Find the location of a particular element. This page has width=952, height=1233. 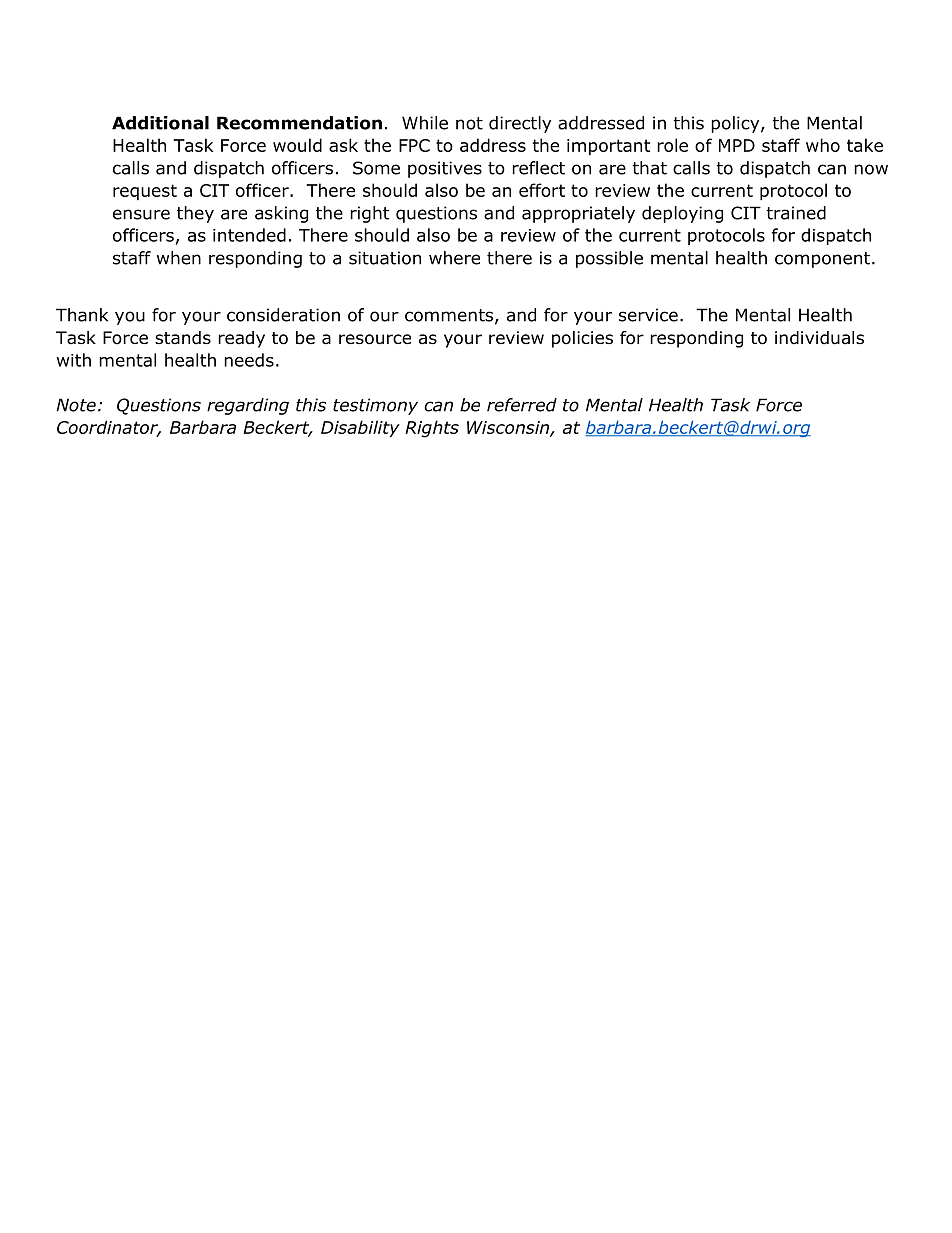

individuals is located at coordinates (819, 338).
